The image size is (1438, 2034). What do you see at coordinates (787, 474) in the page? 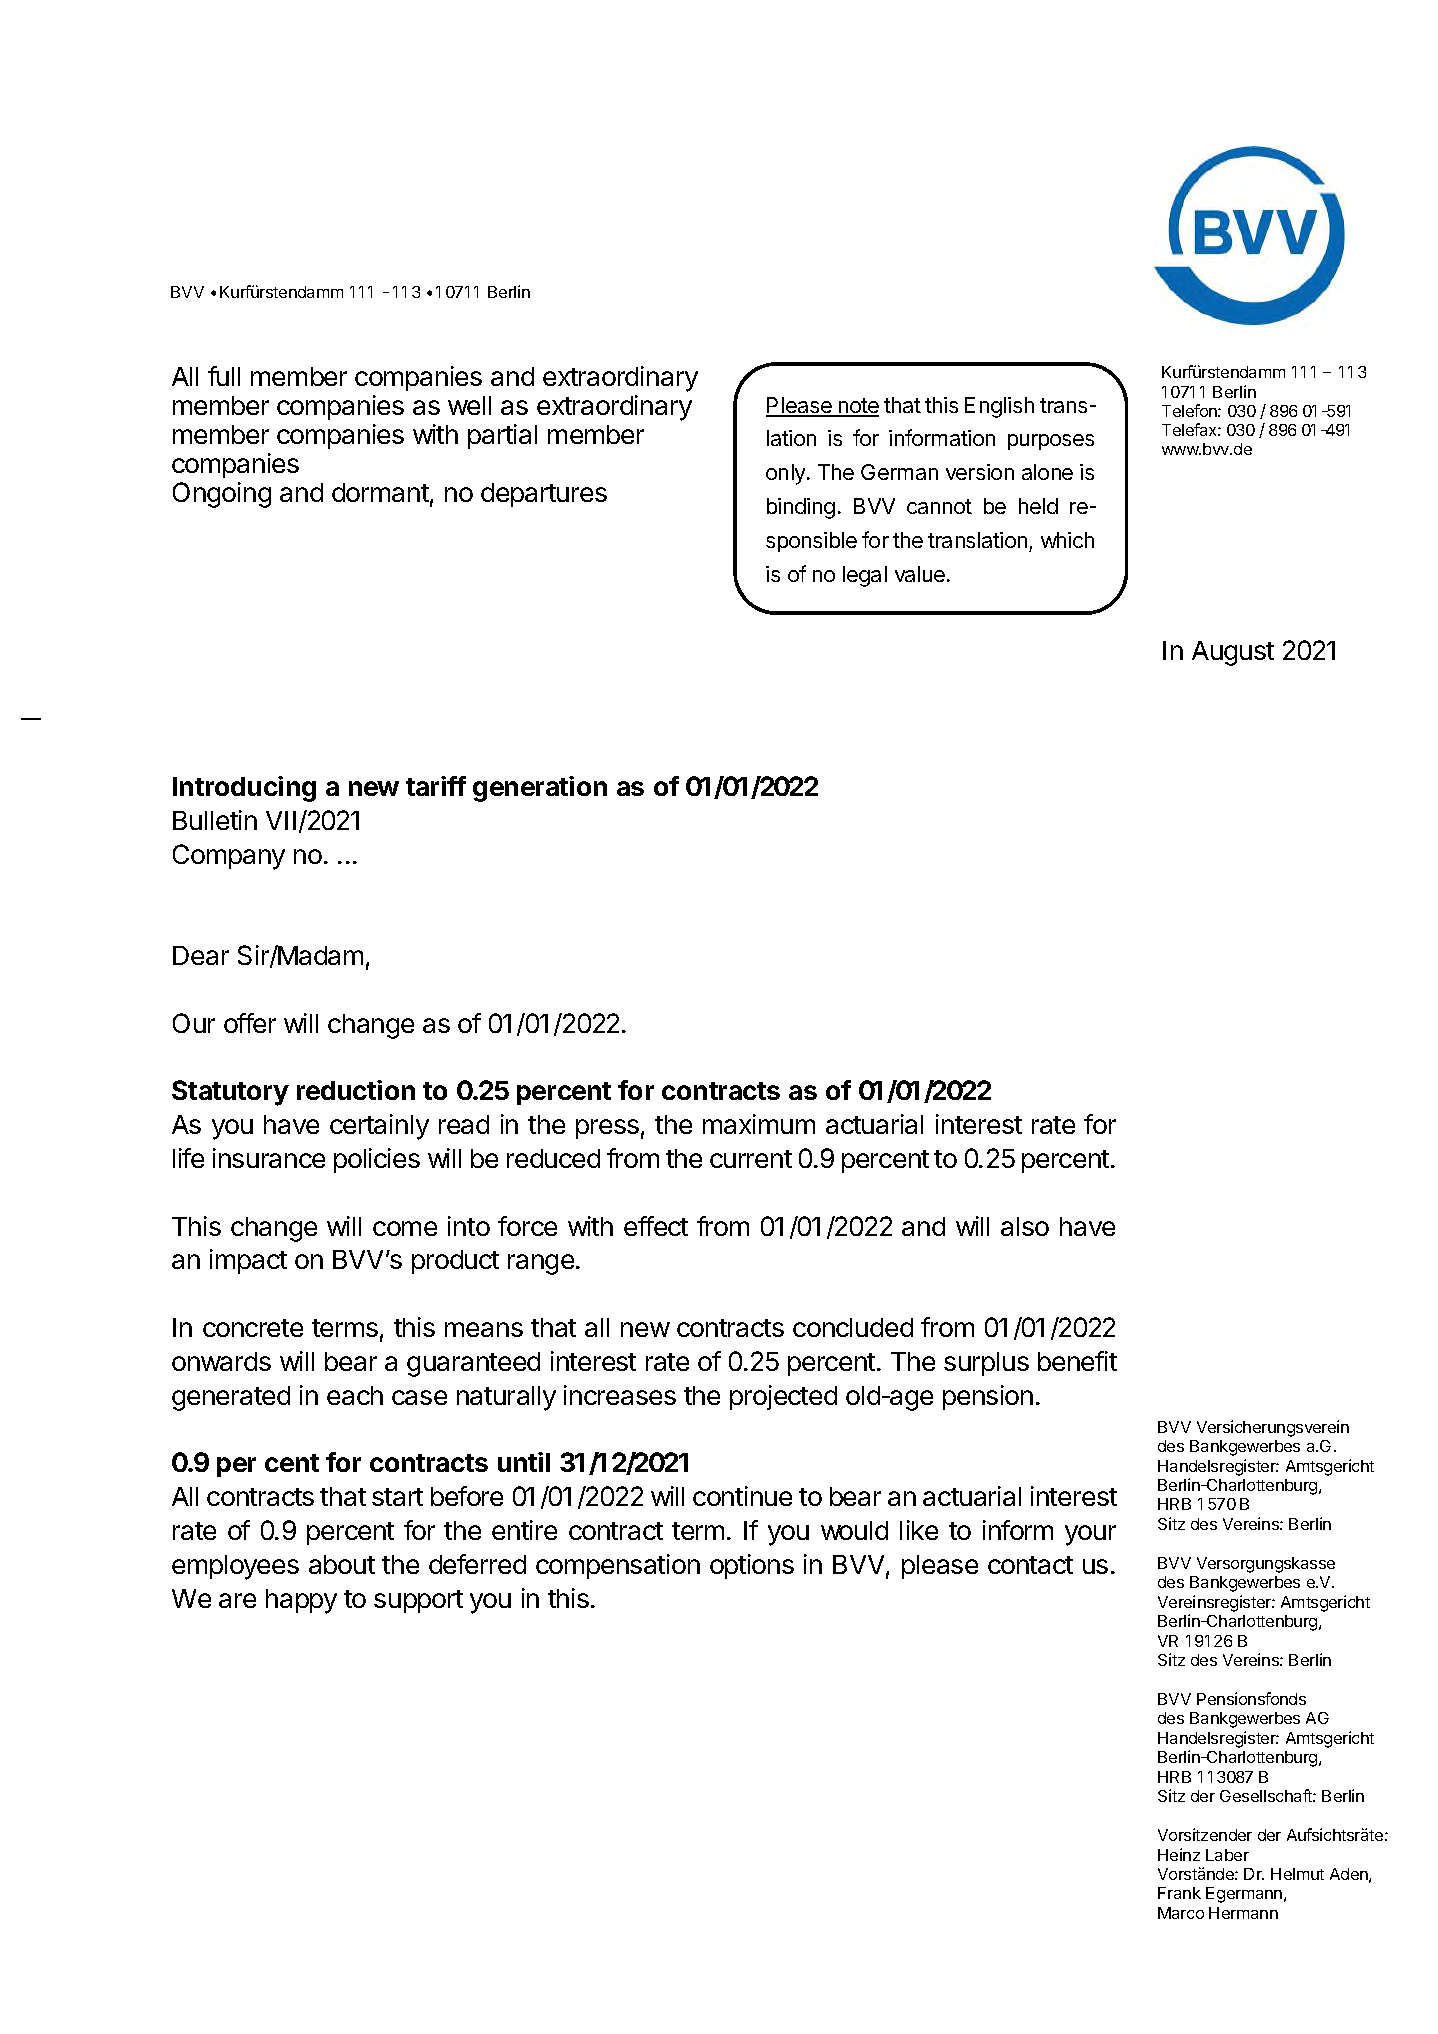
I see `only` at bounding box center [787, 474].
